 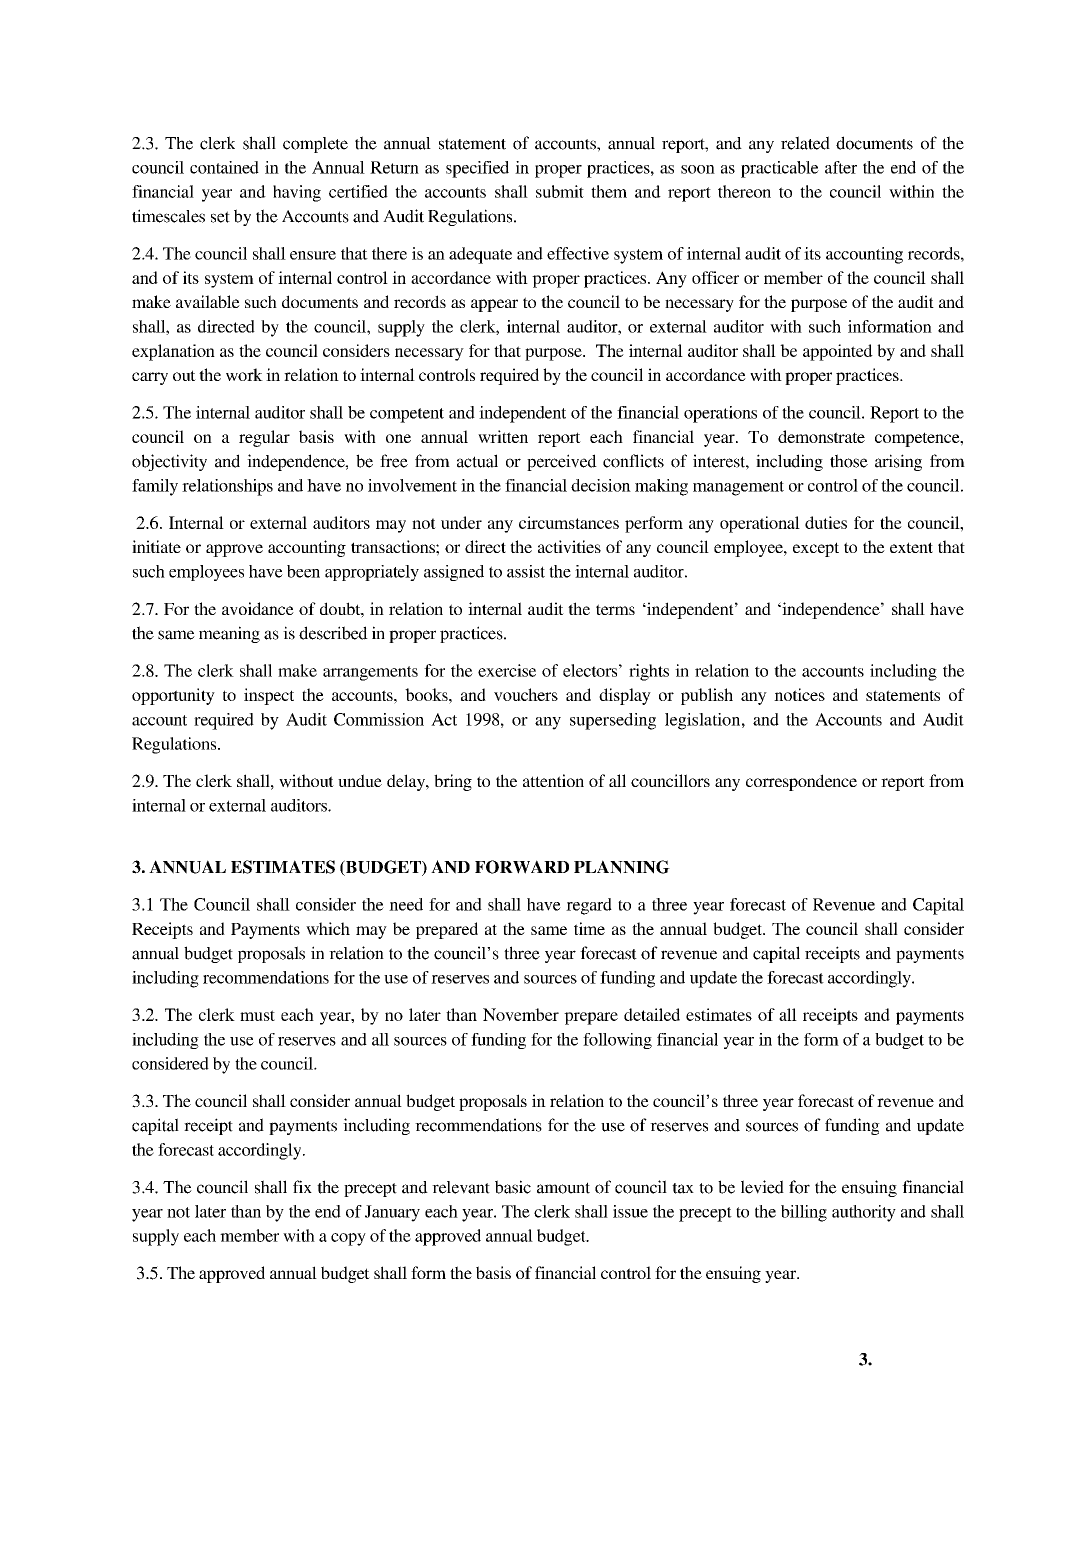 I want to click on submit, so click(x=560, y=191).
